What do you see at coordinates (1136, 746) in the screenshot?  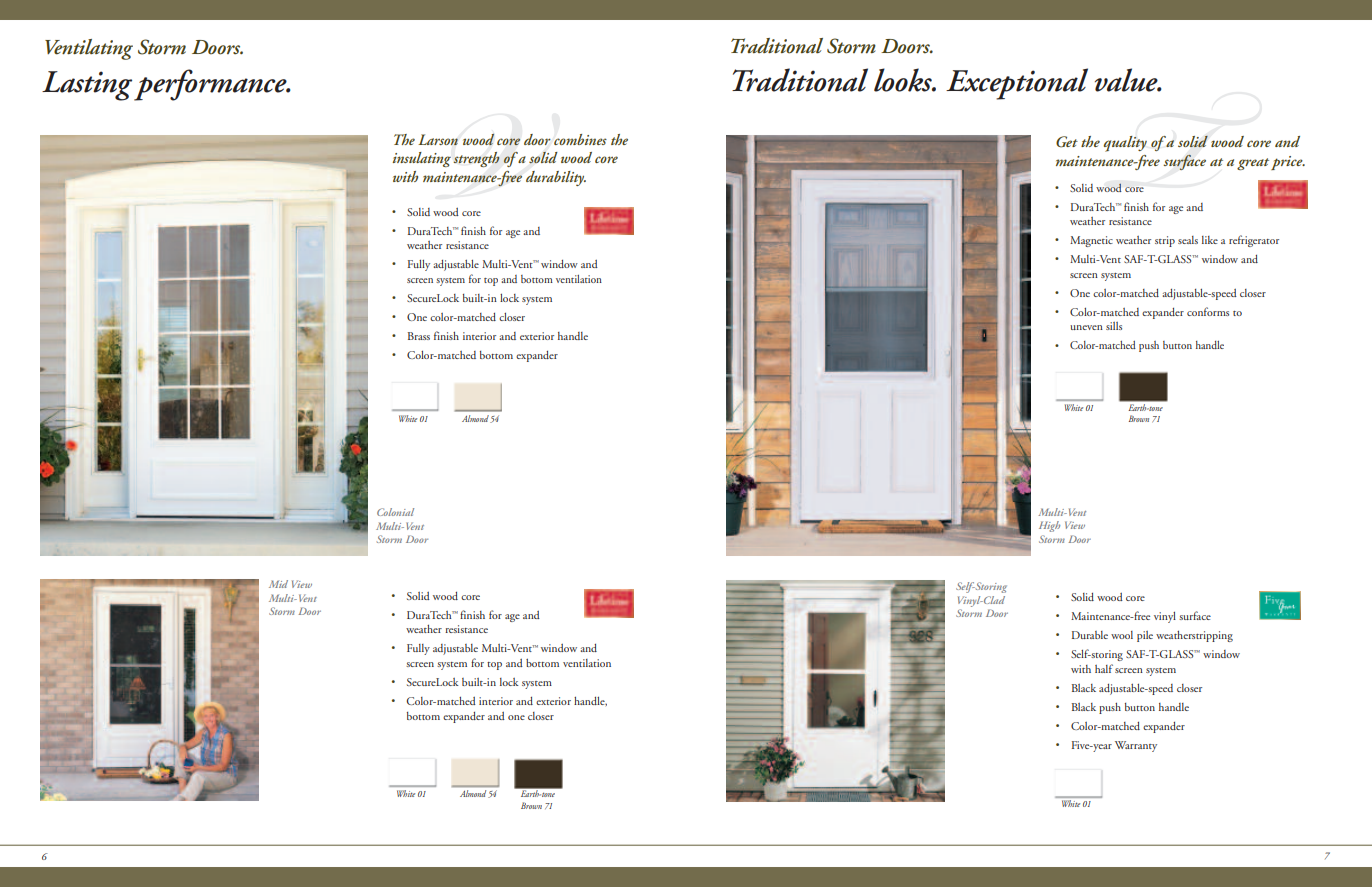 I see `Warranty` at bounding box center [1136, 746].
